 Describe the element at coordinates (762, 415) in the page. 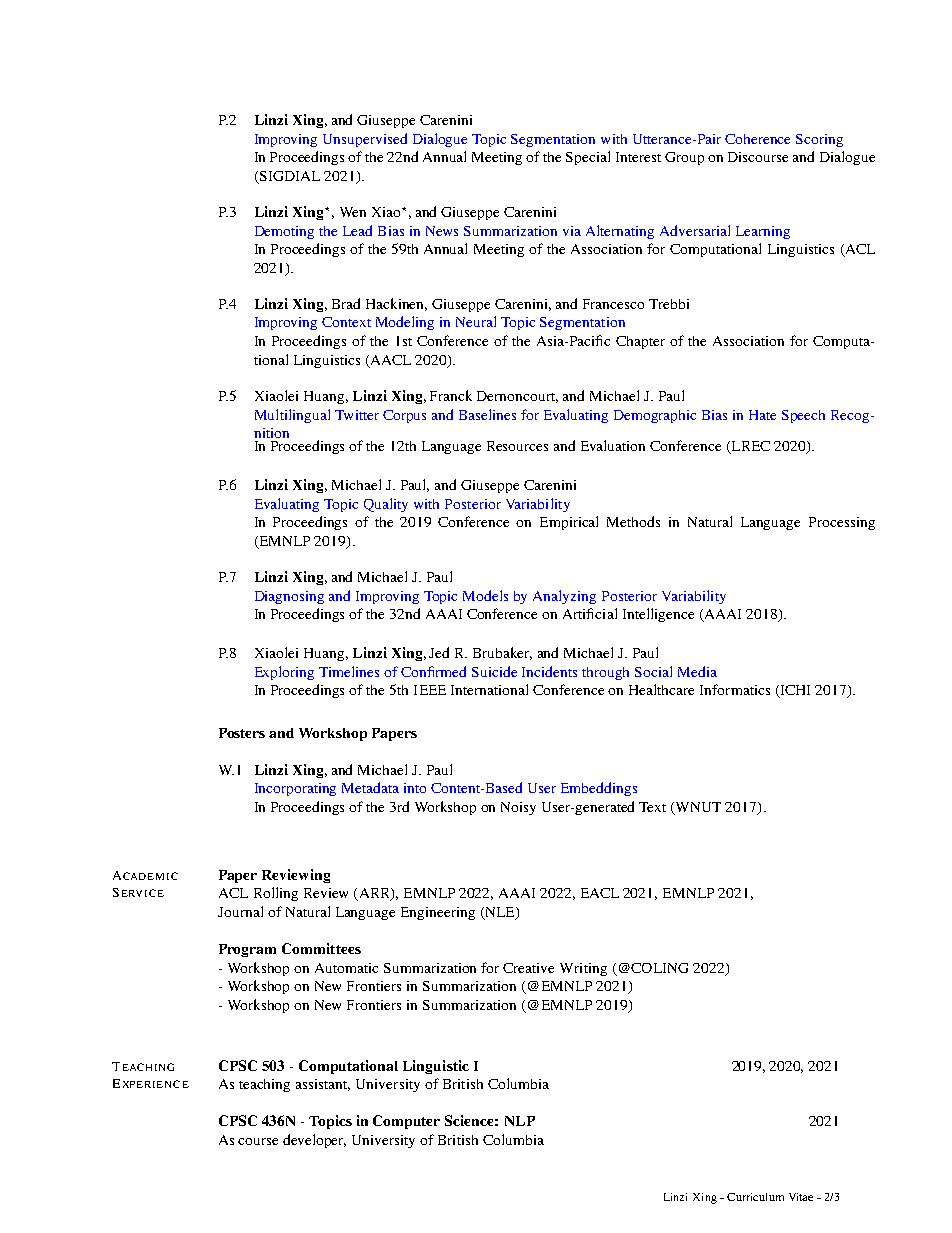

I see `Hate` at that location.
